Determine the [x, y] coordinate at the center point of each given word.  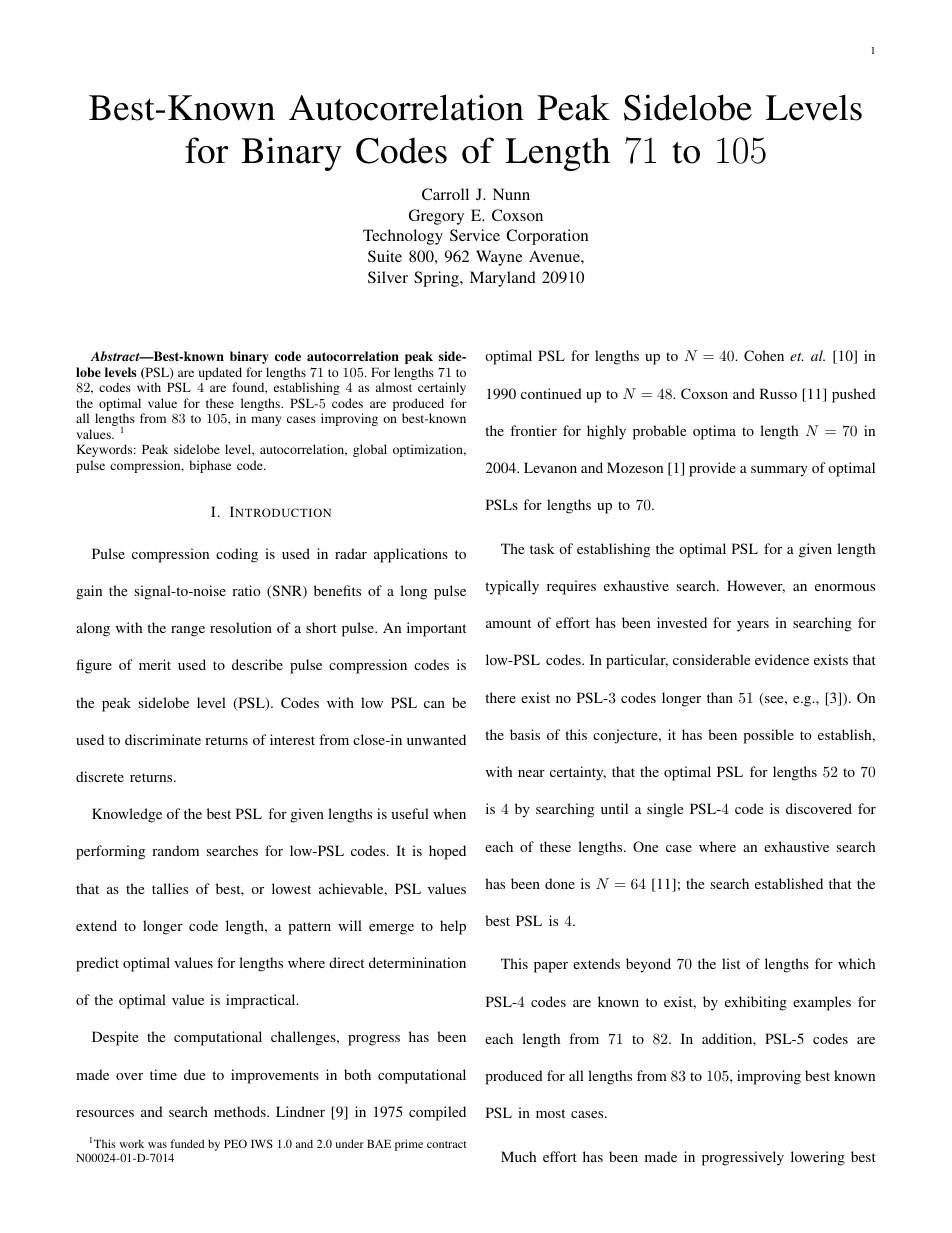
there [500, 697]
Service [475, 235]
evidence [782, 659]
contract [447, 1144]
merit [155, 664]
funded [187, 1143]
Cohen [764, 355]
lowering [818, 1158]
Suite [385, 256]
